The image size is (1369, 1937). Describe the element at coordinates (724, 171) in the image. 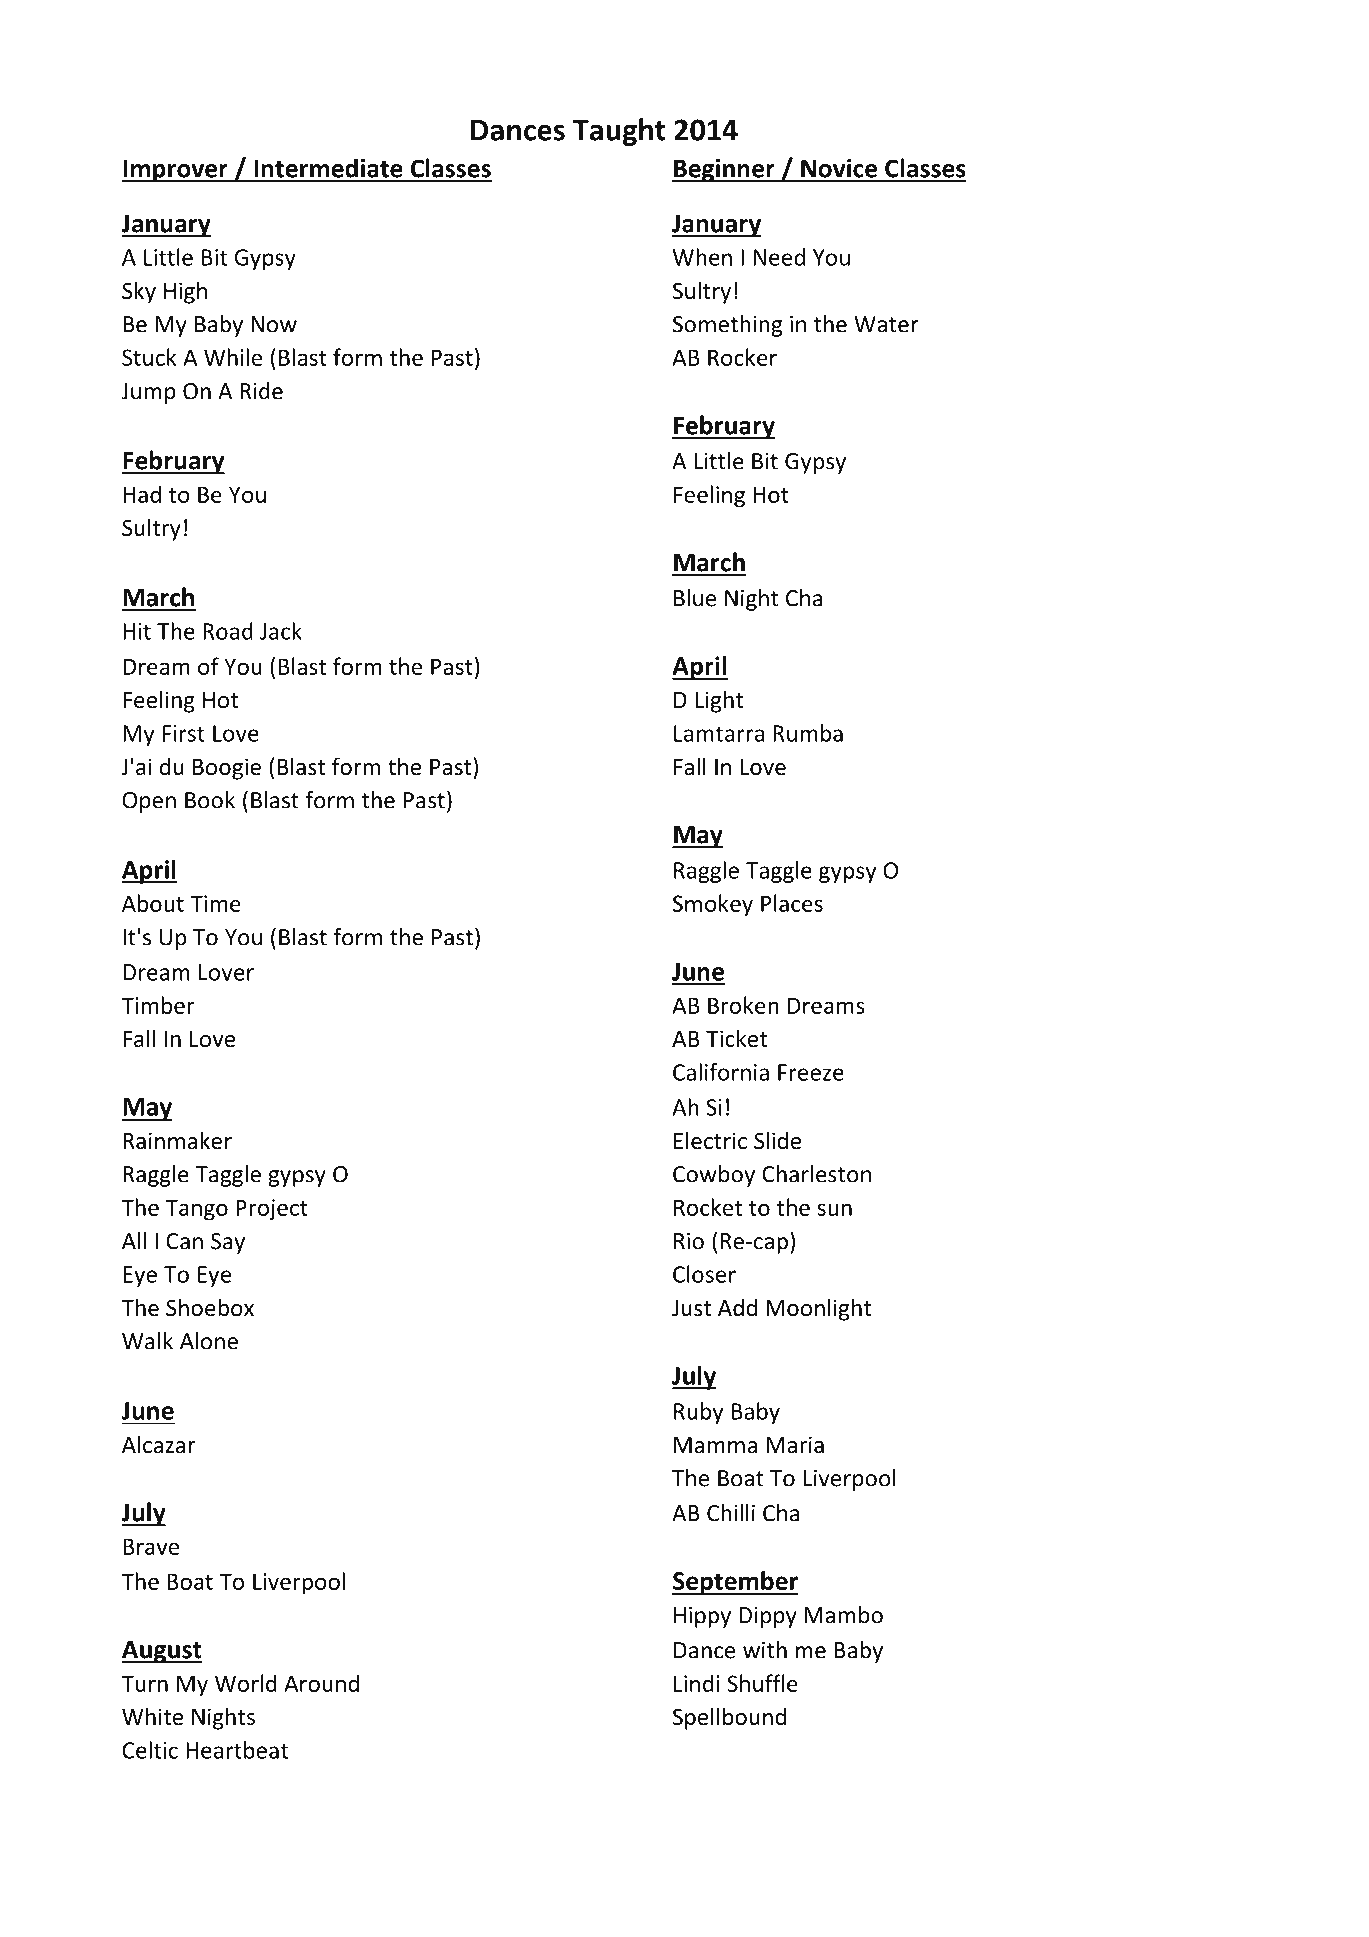

I see `Beginner` at that location.
